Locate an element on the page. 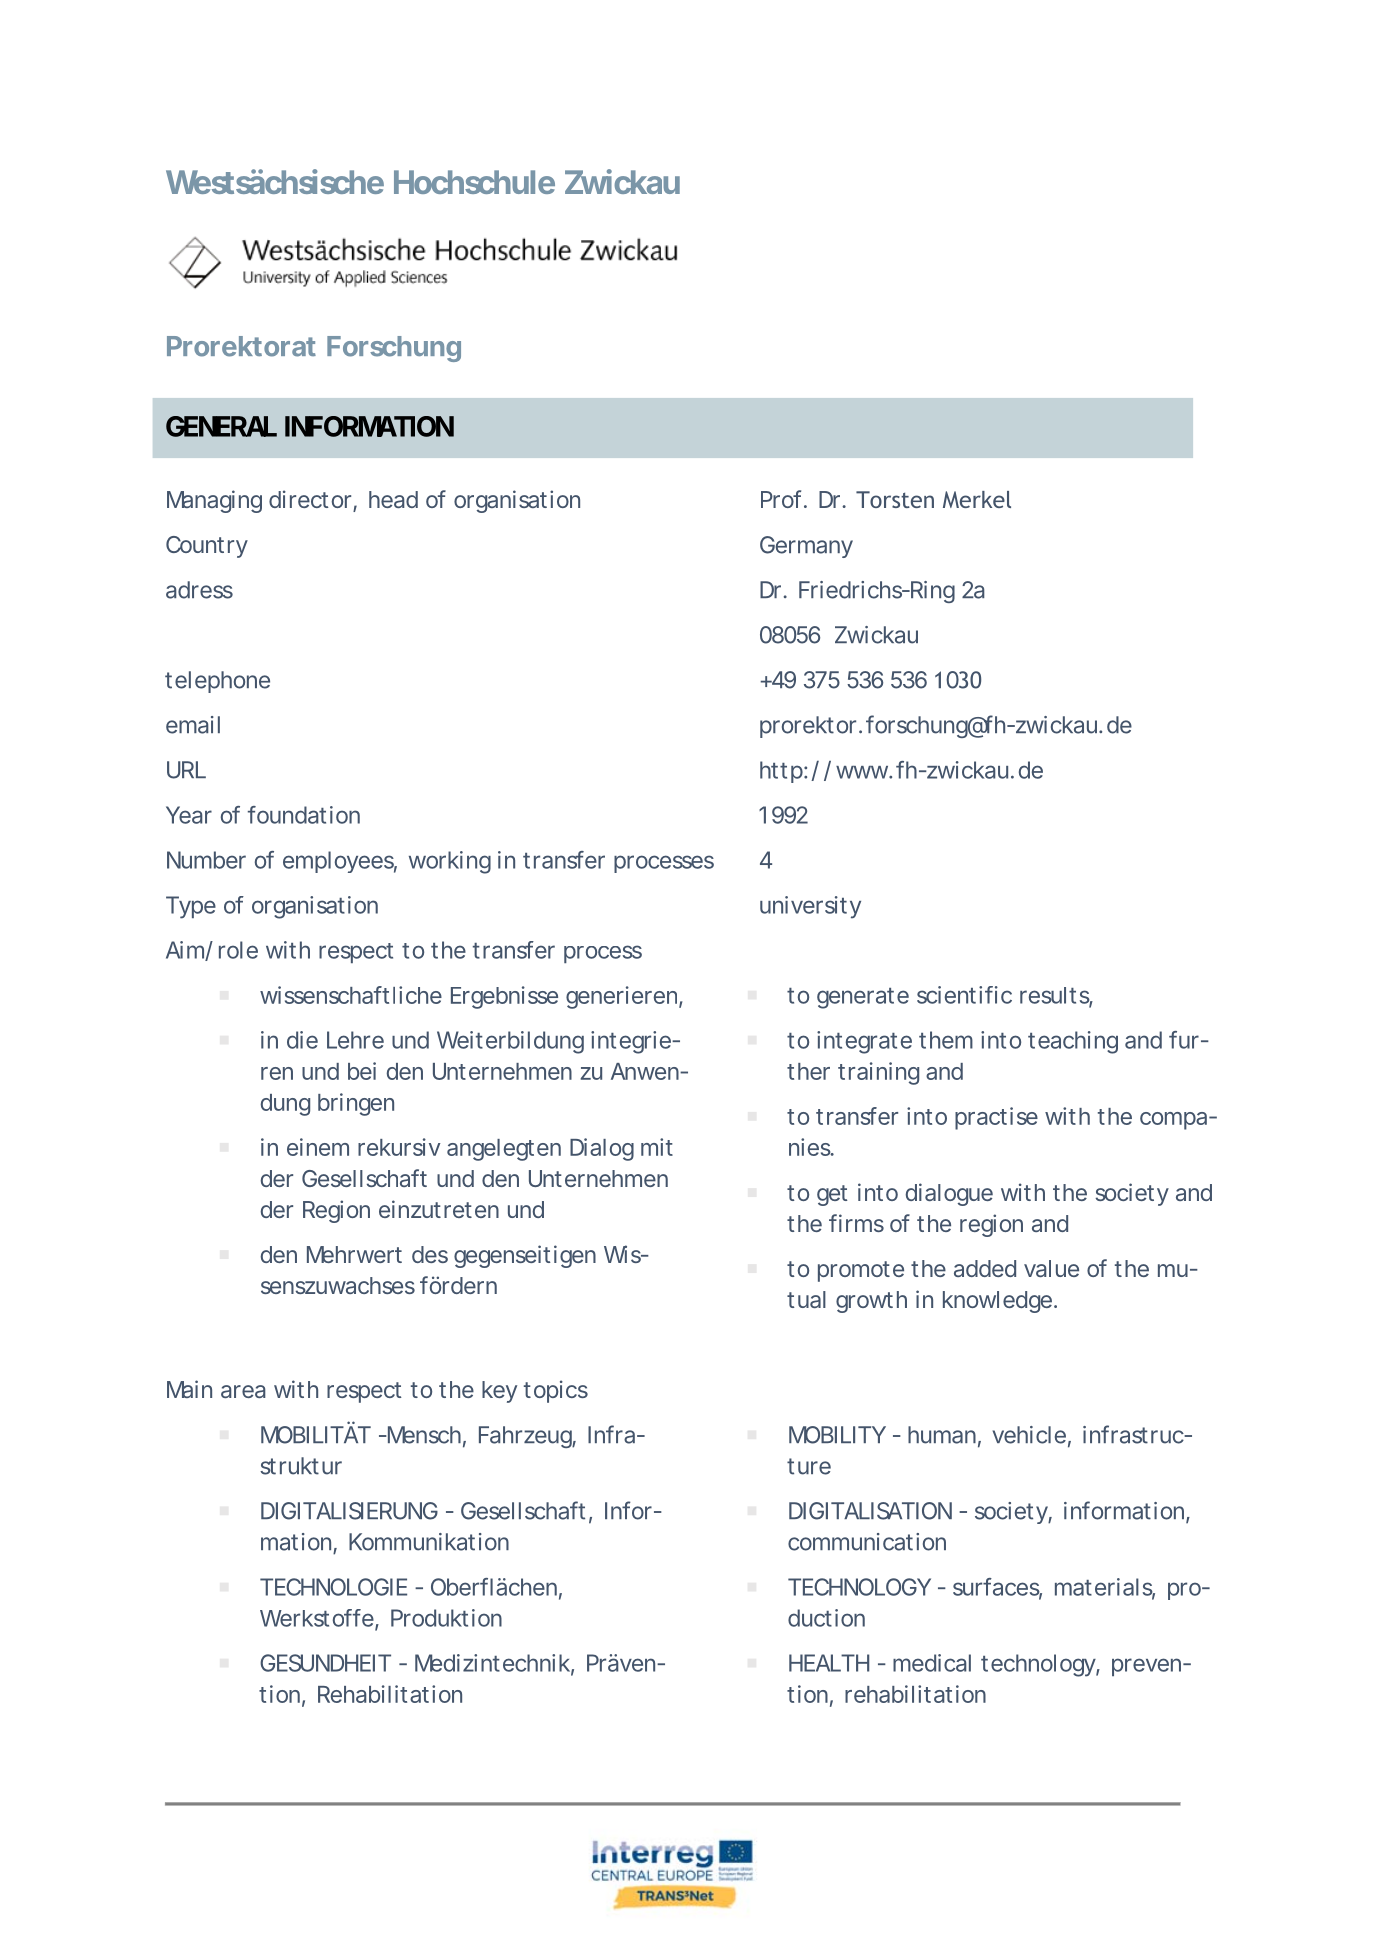 The height and width of the document is (1960, 1385). Merkel is located at coordinates (977, 499).
